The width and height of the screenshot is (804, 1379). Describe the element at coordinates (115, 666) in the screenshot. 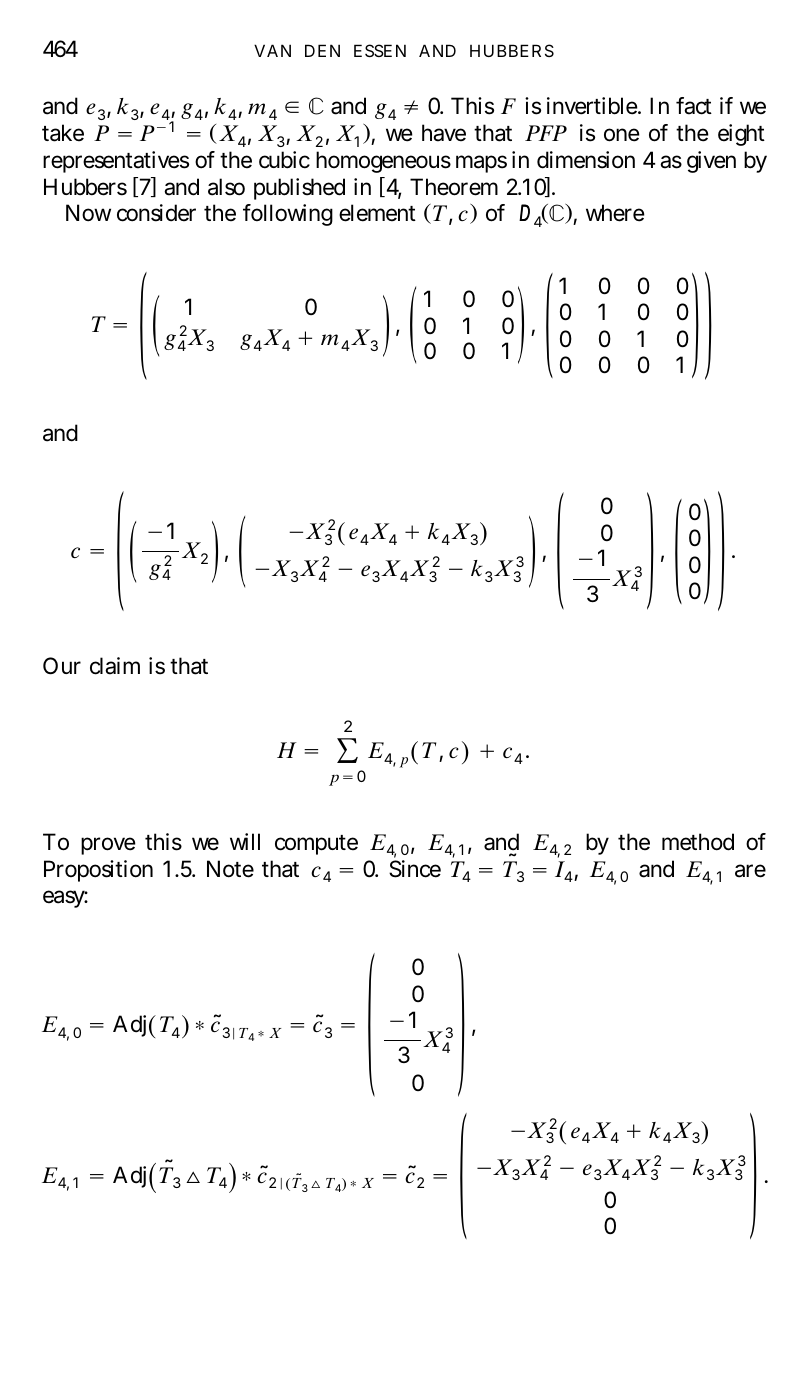

I see `claim` at that location.
